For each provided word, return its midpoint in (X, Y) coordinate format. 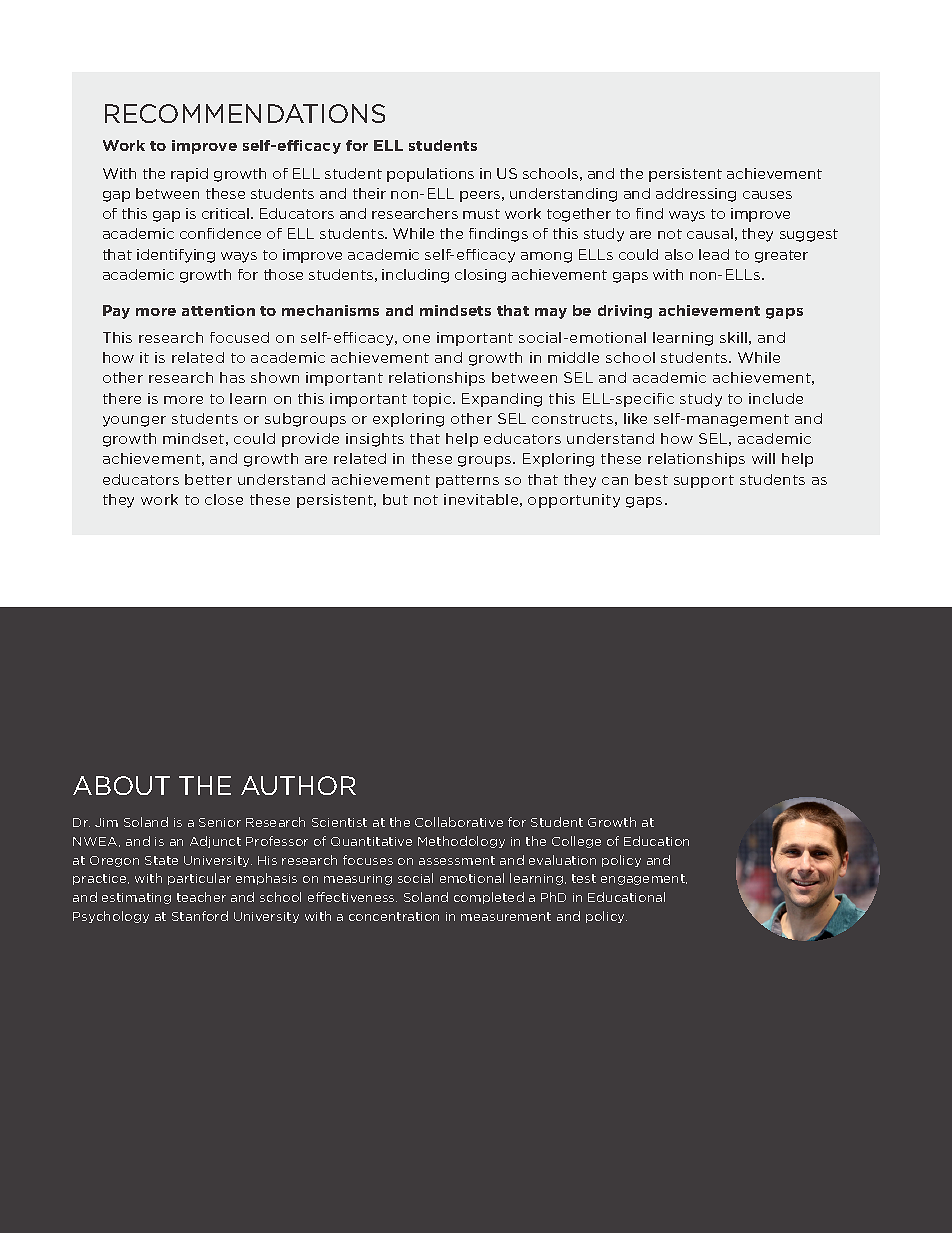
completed (489, 898)
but (395, 499)
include (776, 398)
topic (433, 400)
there (122, 398)
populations (430, 175)
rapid (189, 175)
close (224, 499)
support (704, 481)
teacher (201, 897)
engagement (644, 879)
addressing (696, 195)
